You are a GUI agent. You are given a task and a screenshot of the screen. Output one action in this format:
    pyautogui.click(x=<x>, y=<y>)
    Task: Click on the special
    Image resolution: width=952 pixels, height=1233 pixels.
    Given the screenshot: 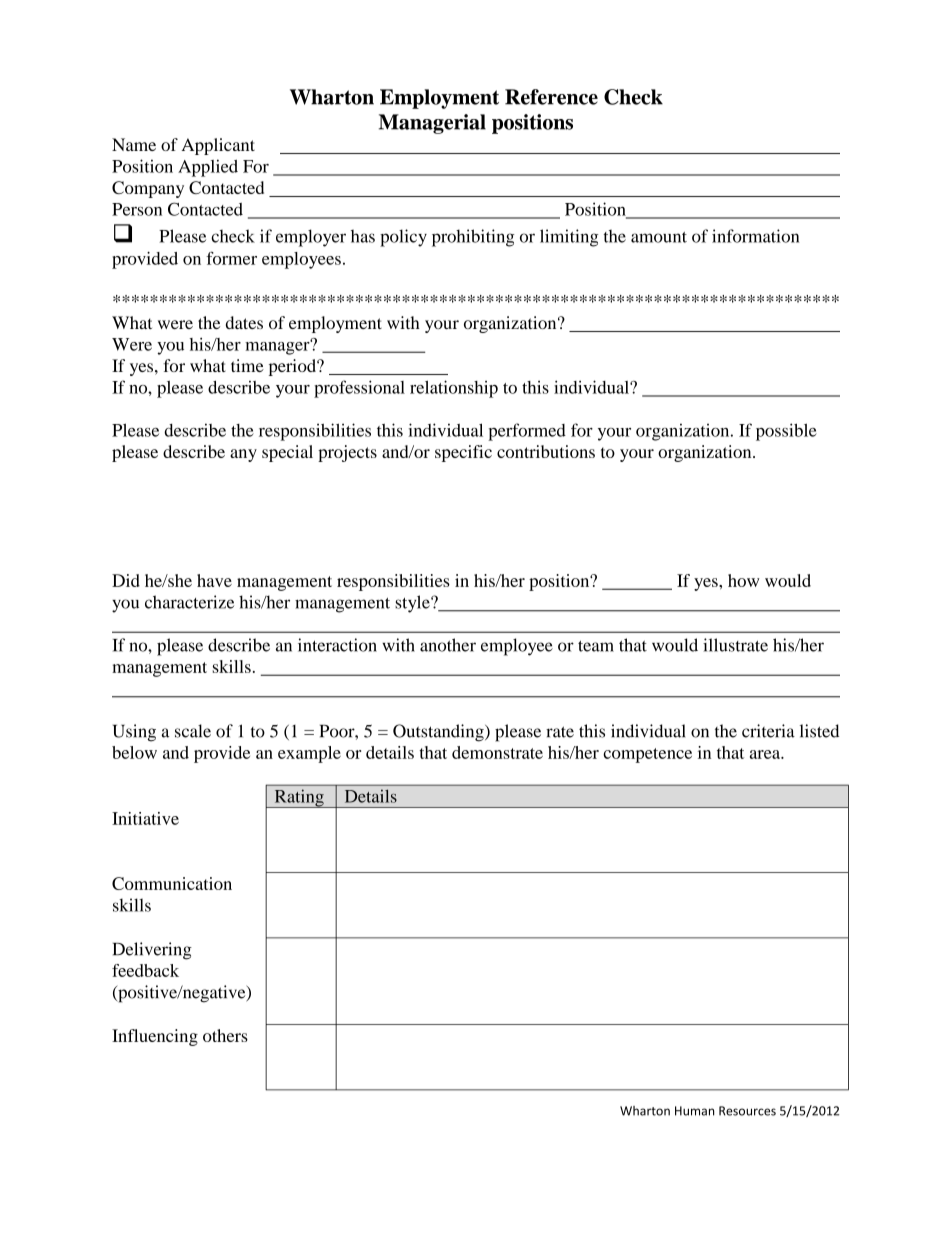 What is the action you would take?
    pyautogui.click(x=287, y=453)
